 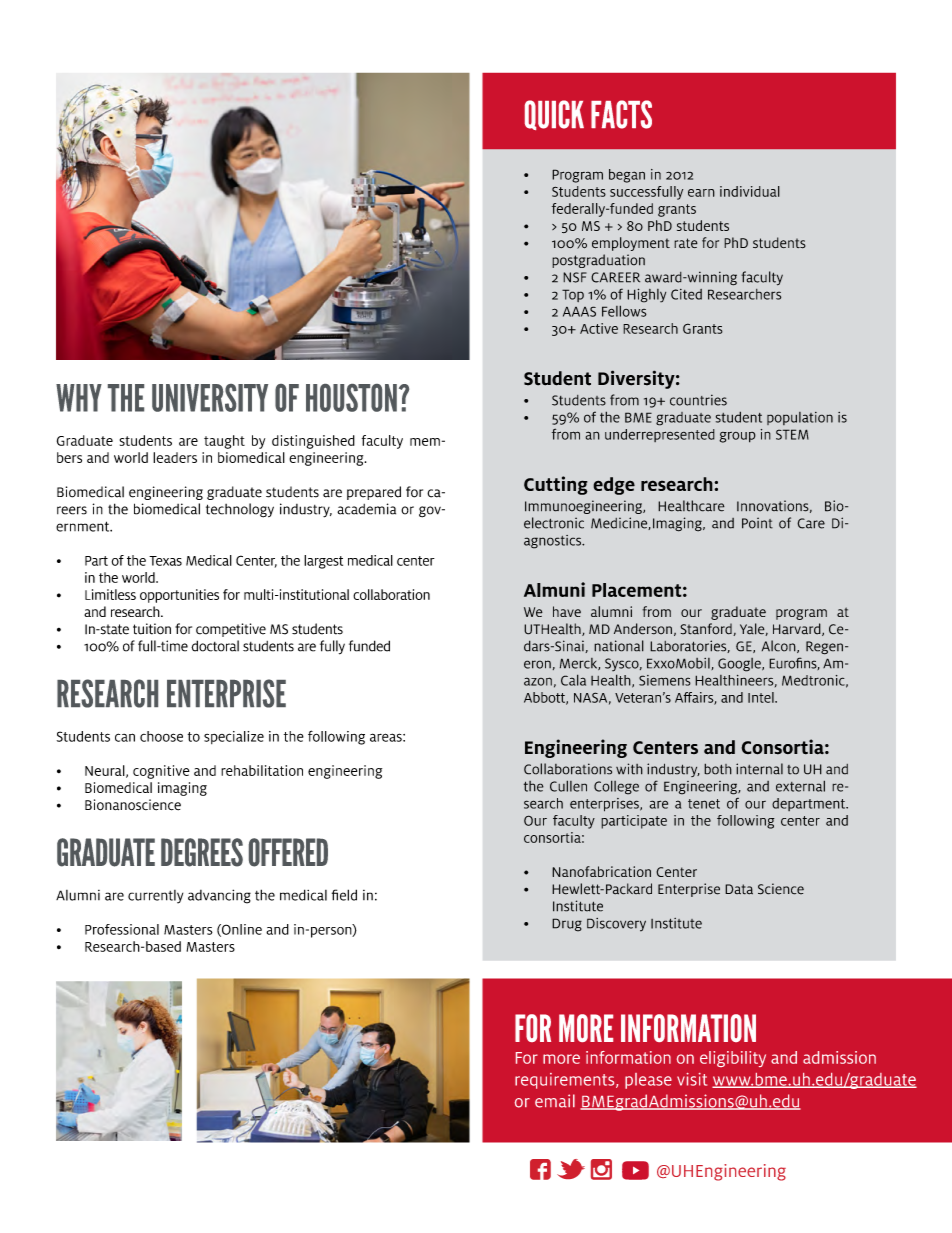 What do you see at coordinates (122, 929) in the document?
I see `Professional` at bounding box center [122, 929].
